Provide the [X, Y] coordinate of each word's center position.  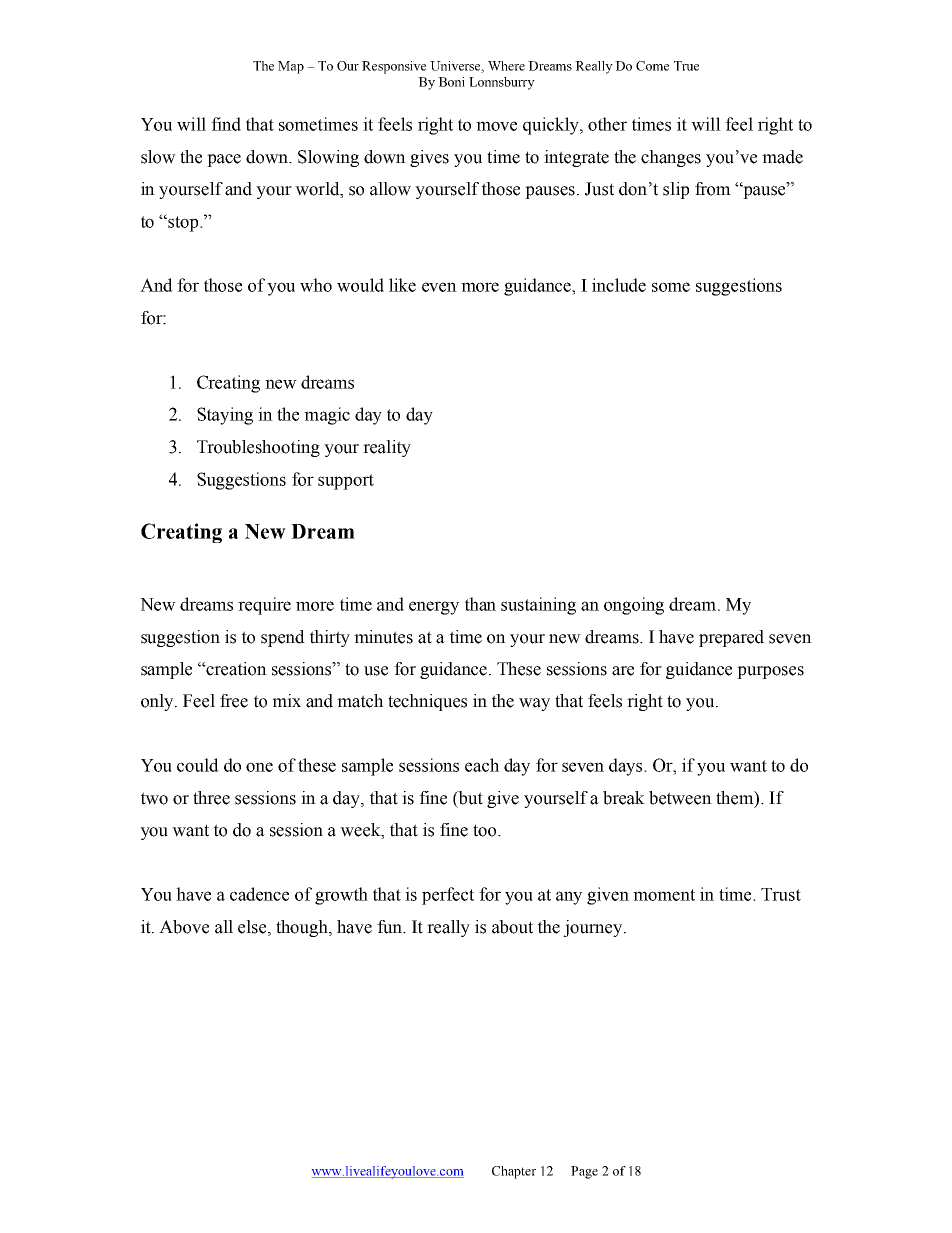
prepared [731, 638]
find [226, 124]
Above [184, 927]
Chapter [514, 1172]
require [264, 606]
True [686, 66]
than [480, 604]
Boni [451, 82]
